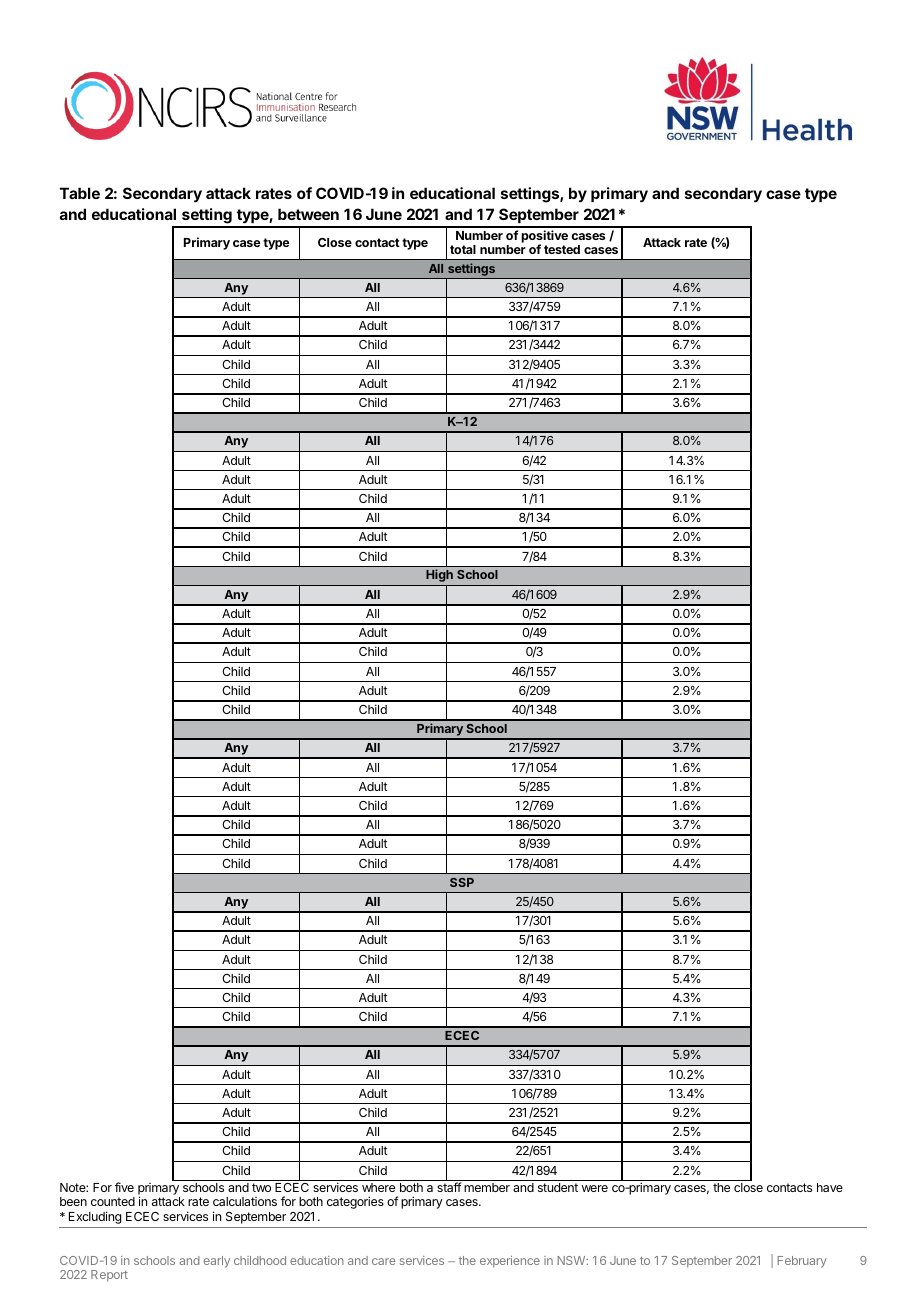 This document has width=924, height=1308. I want to click on tested, so click(562, 249).
